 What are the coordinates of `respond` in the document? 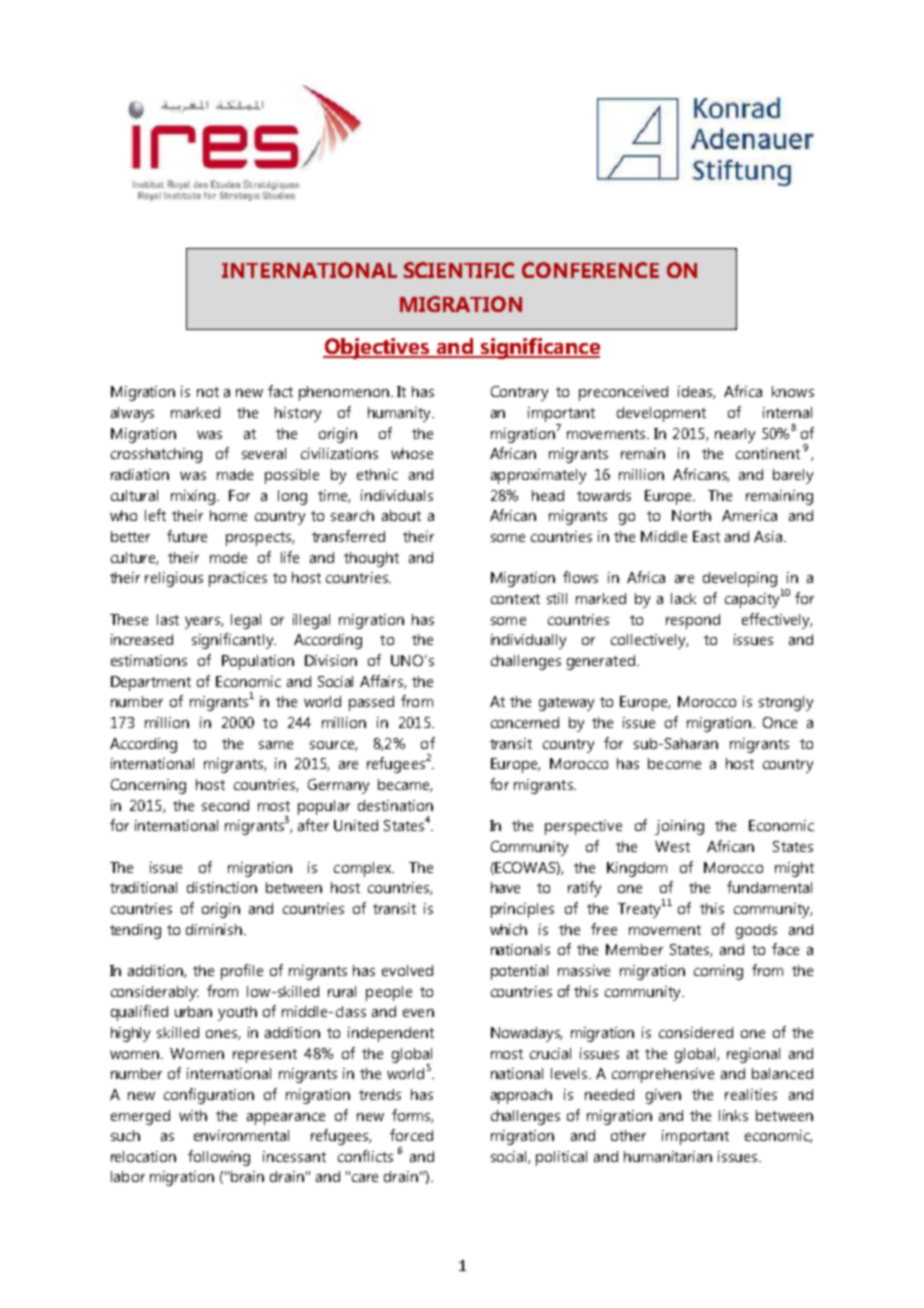 It's located at (693, 621).
